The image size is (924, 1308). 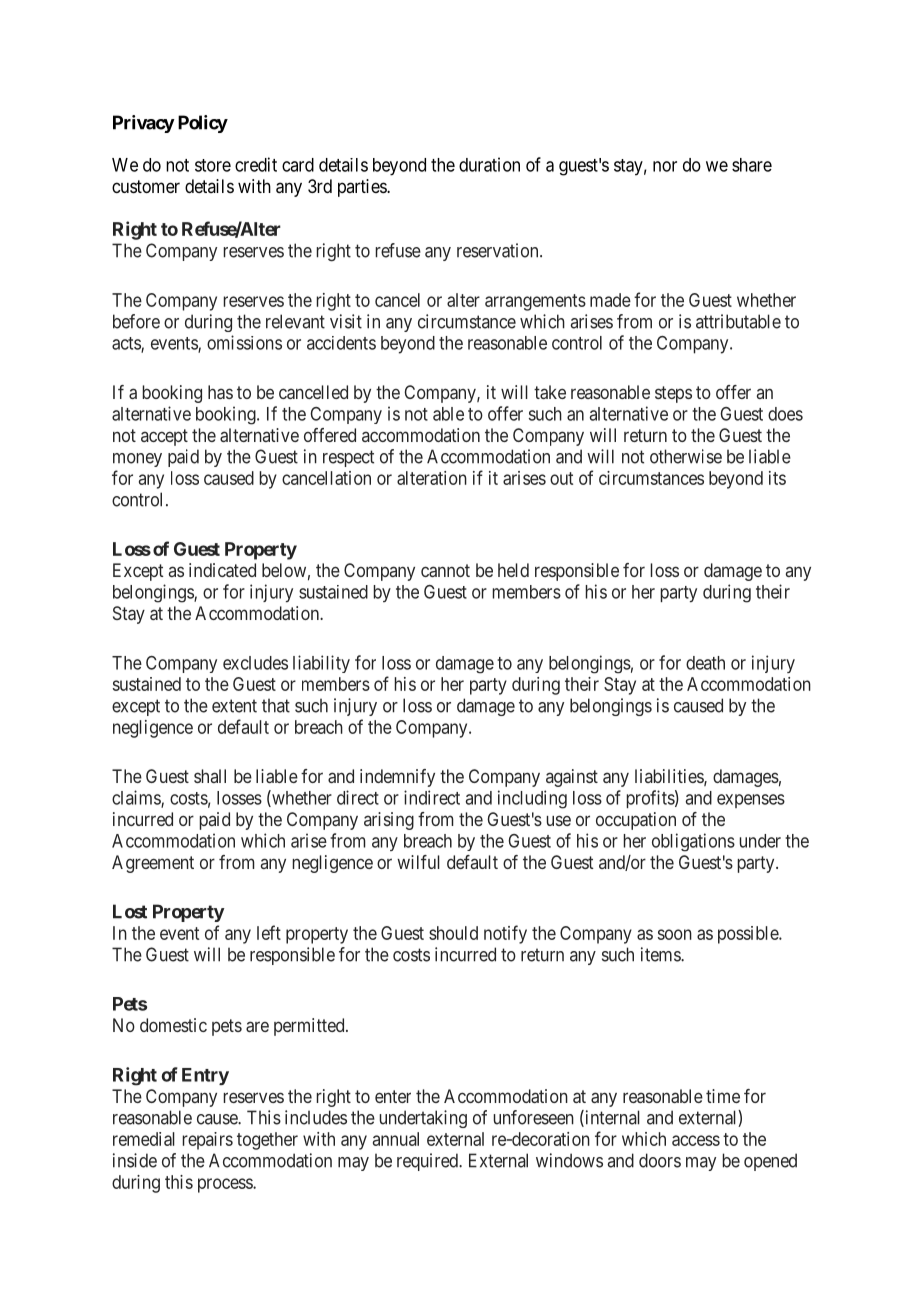 I want to click on duration, so click(x=489, y=164).
